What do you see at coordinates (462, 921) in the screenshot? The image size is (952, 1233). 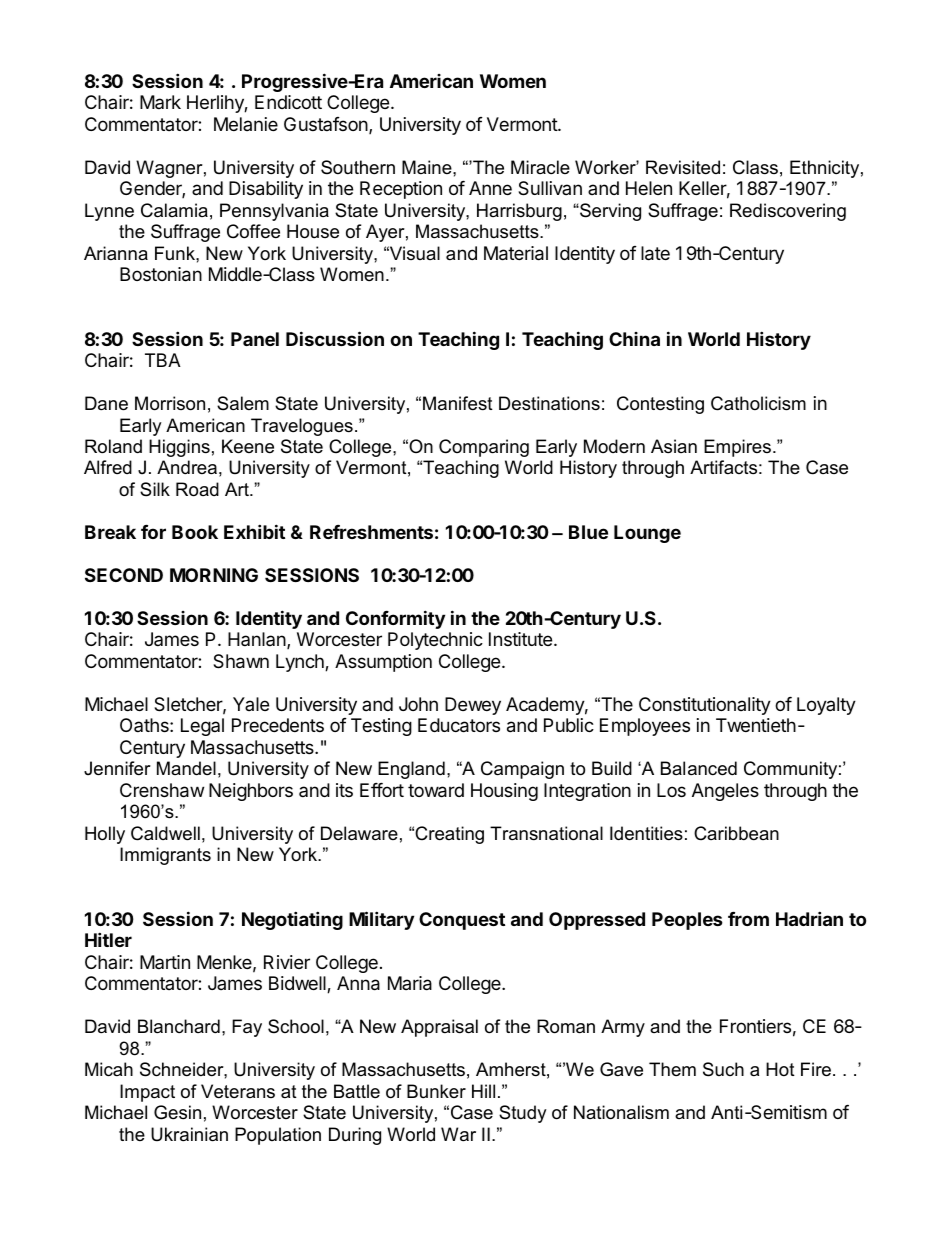 I see `Conquest` at bounding box center [462, 921].
